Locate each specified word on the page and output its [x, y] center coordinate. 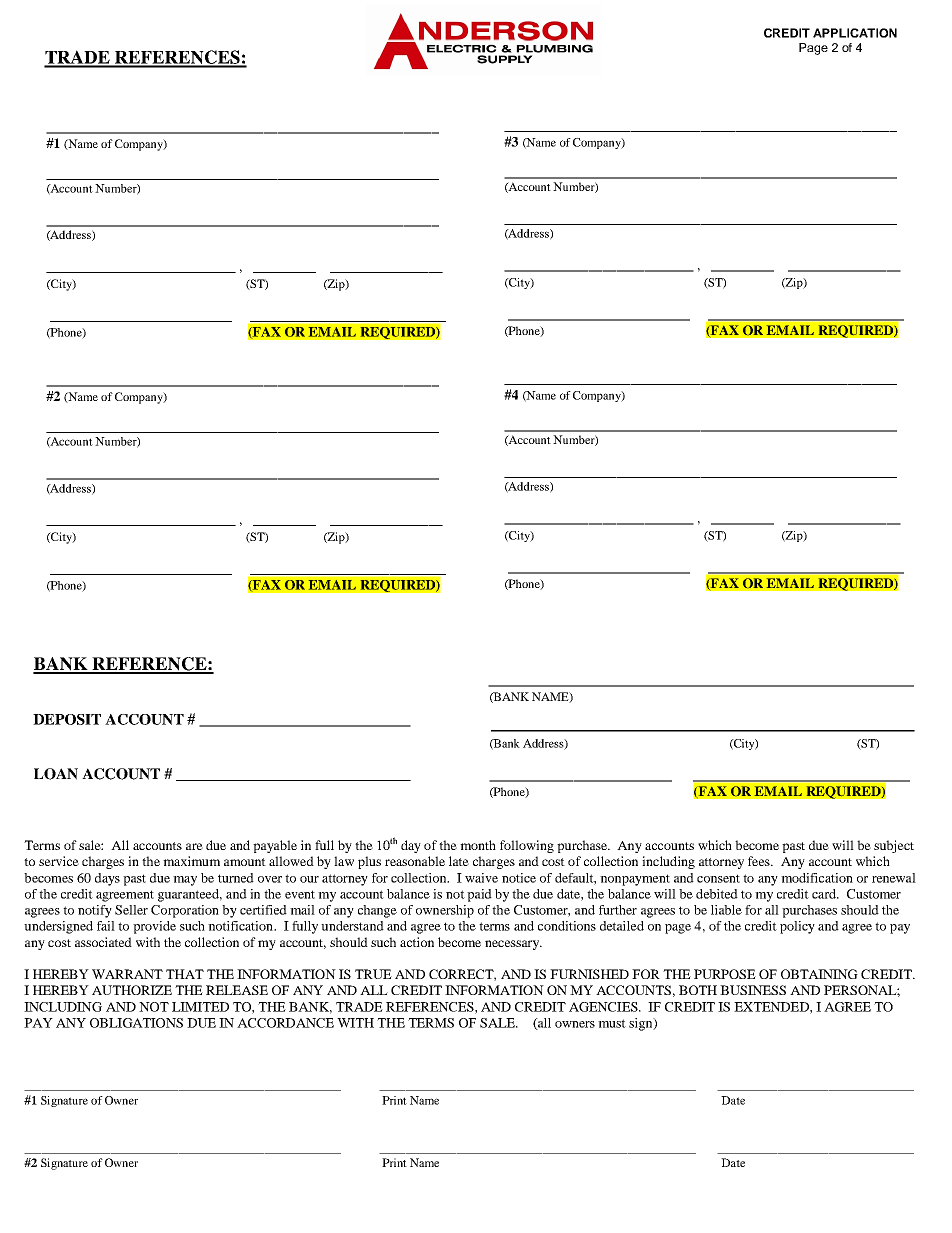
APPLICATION [855, 33]
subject [894, 846]
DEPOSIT [67, 719]
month [478, 845]
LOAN [56, 774]
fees [760, 861]
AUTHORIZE [132, 990]
